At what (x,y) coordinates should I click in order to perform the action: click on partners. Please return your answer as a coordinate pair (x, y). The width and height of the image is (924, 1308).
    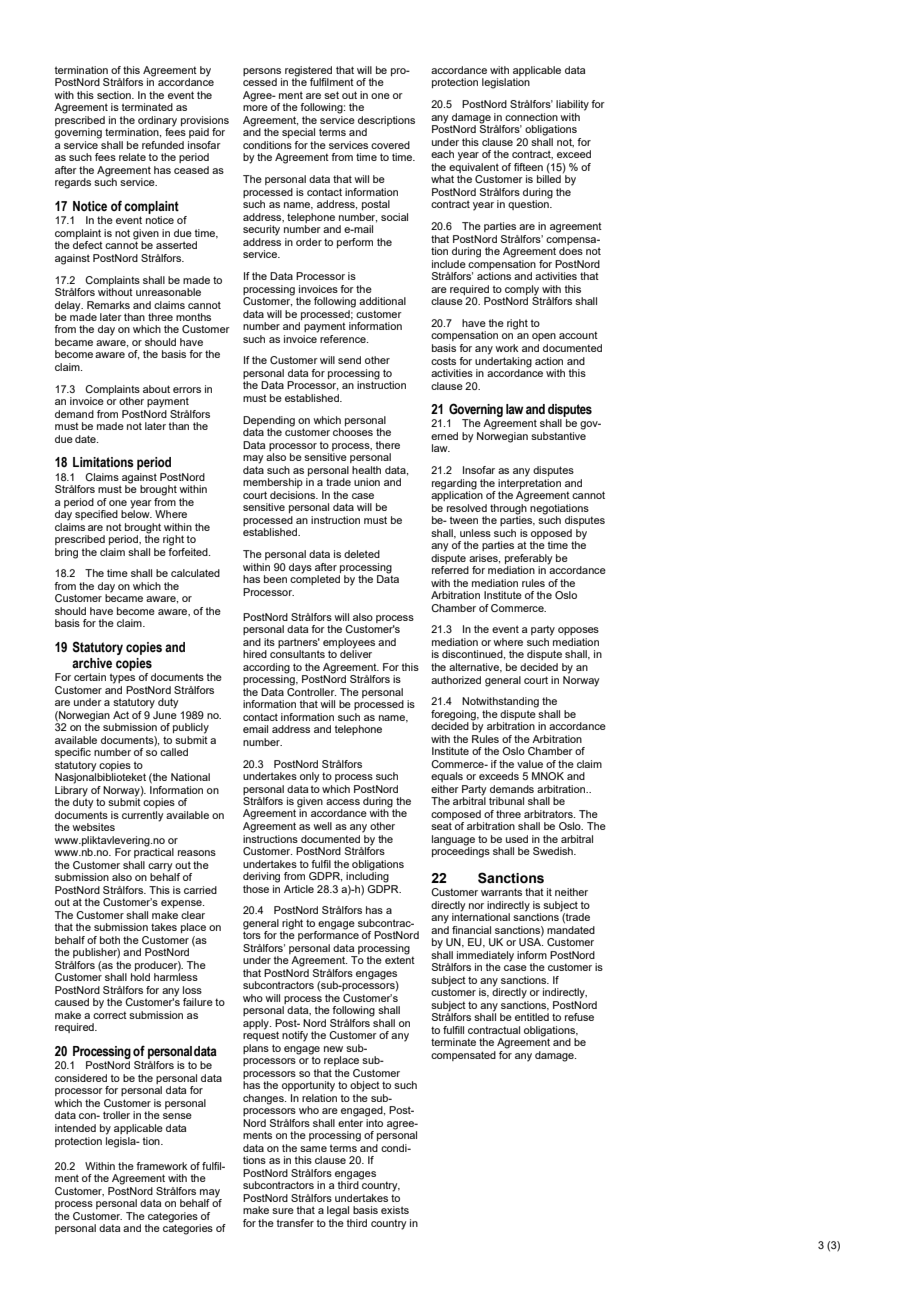
    Looking at the image, I should click on (299, 643).
